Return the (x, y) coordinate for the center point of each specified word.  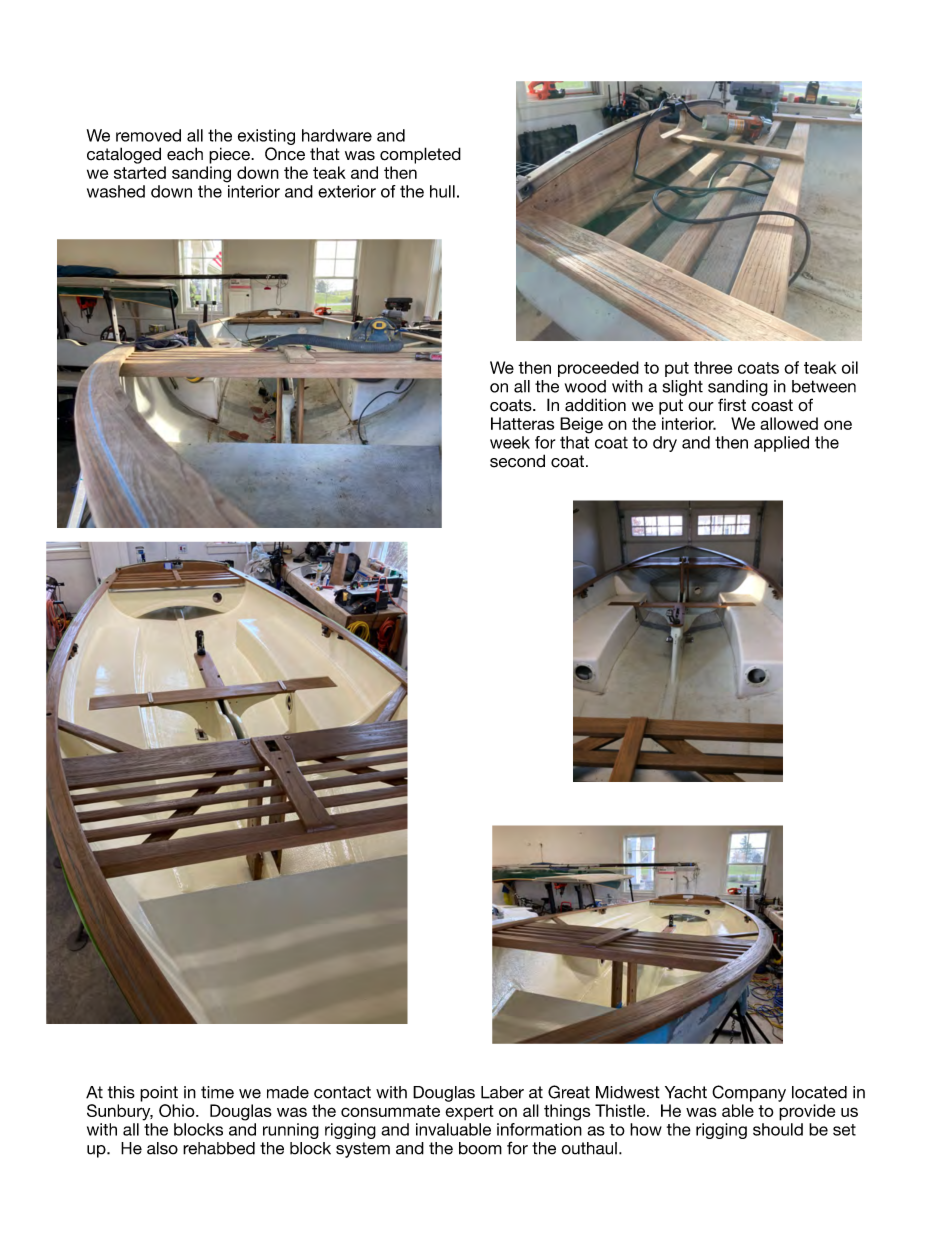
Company (749, 1093)
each (185, 154)
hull (442, 191)
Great (569, 1092)
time (217, 1092)
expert (469, 1112)
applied (781, 444)
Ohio (178, 1110)
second (517, 461)
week (510, 442)
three (713, 367)
